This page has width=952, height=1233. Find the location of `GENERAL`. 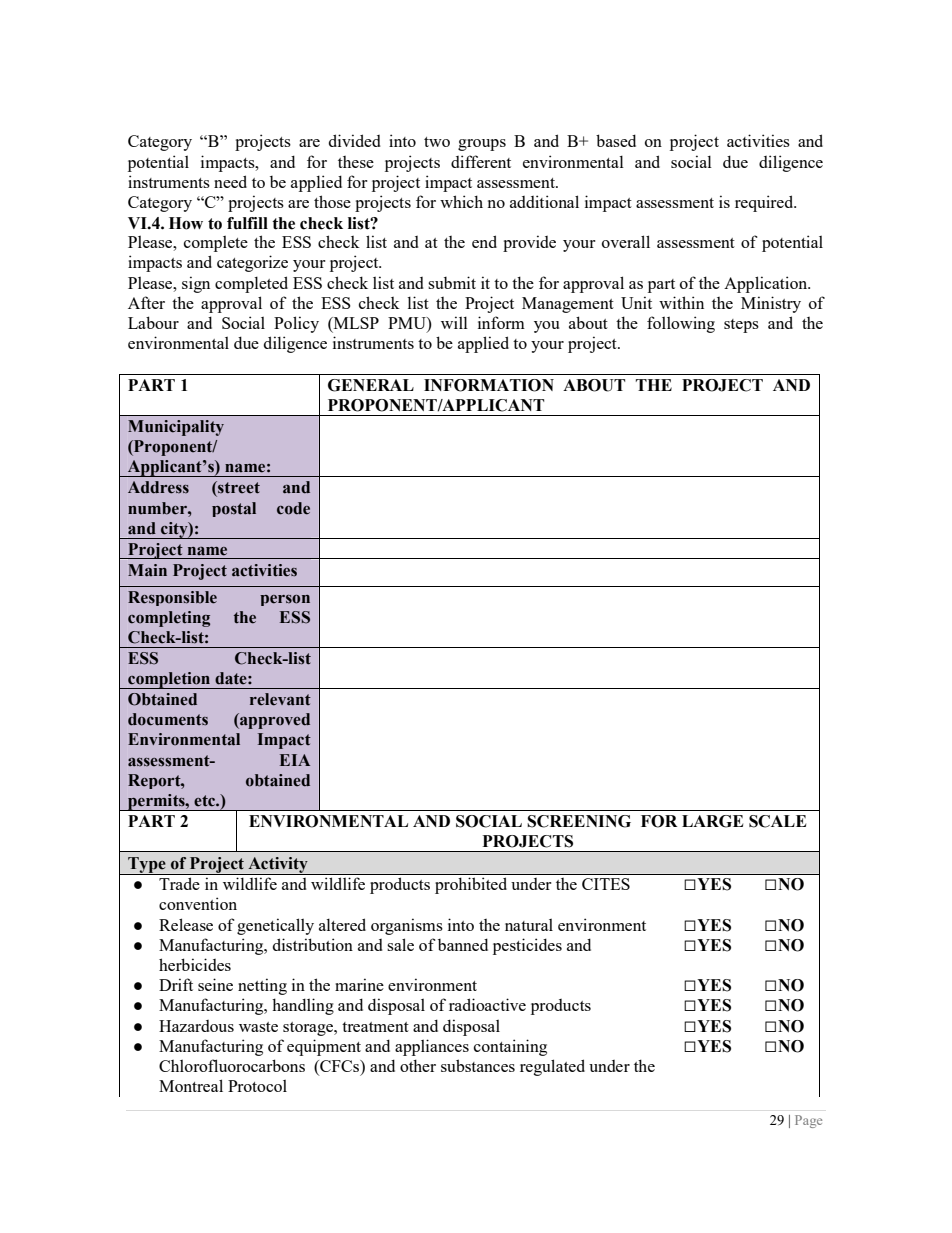

GENERAL is located at coordinates (371, 385).
